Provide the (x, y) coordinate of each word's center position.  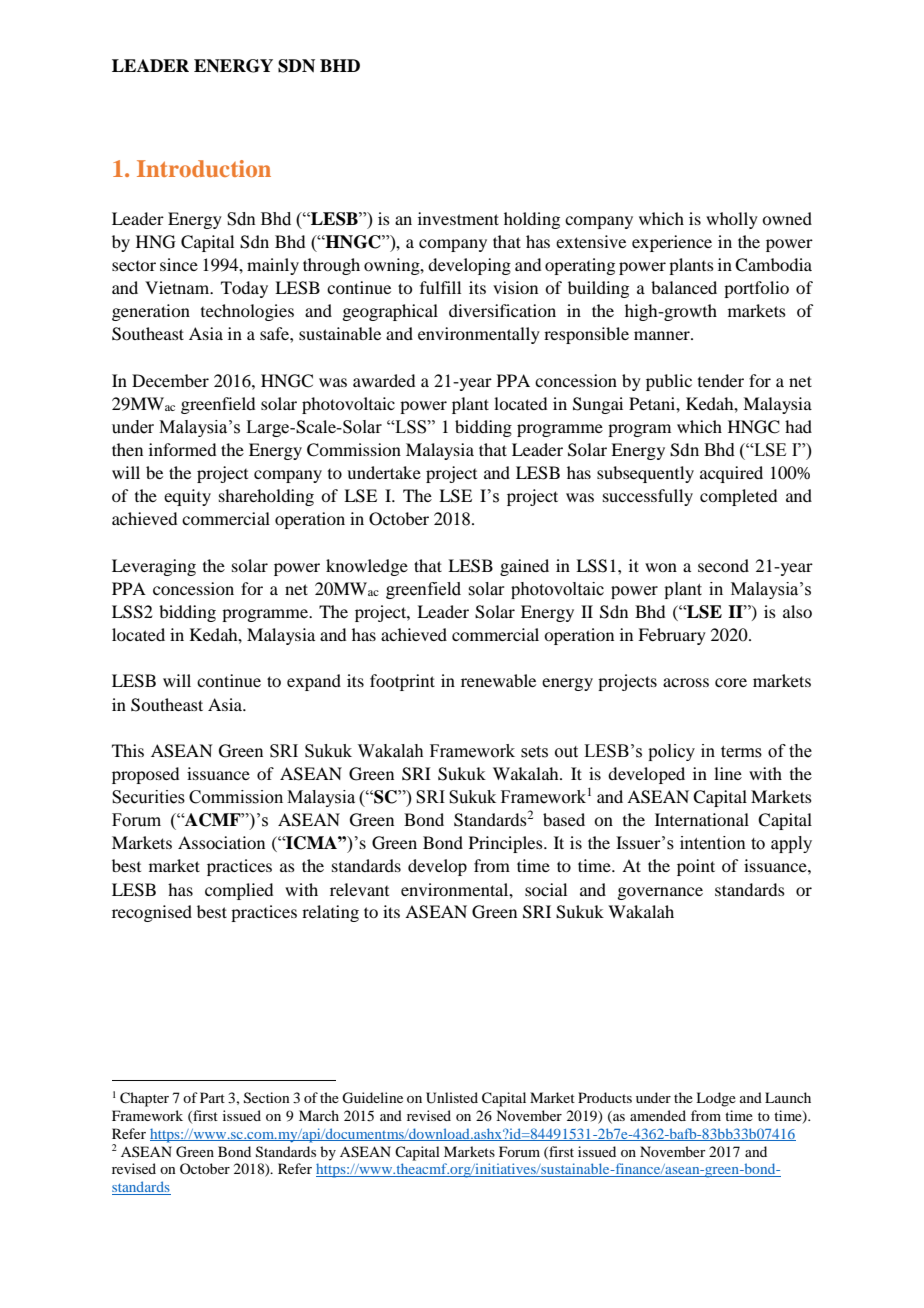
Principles (507, 844)
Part (212, 1097)
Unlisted (452, 1098)
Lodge (716, 1099)
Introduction (204, 168)
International (702, 819)
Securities (148, 797)
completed (738, 497)
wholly (732, 220)
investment (458, 218)
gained (524, 567)
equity (187, 497)
